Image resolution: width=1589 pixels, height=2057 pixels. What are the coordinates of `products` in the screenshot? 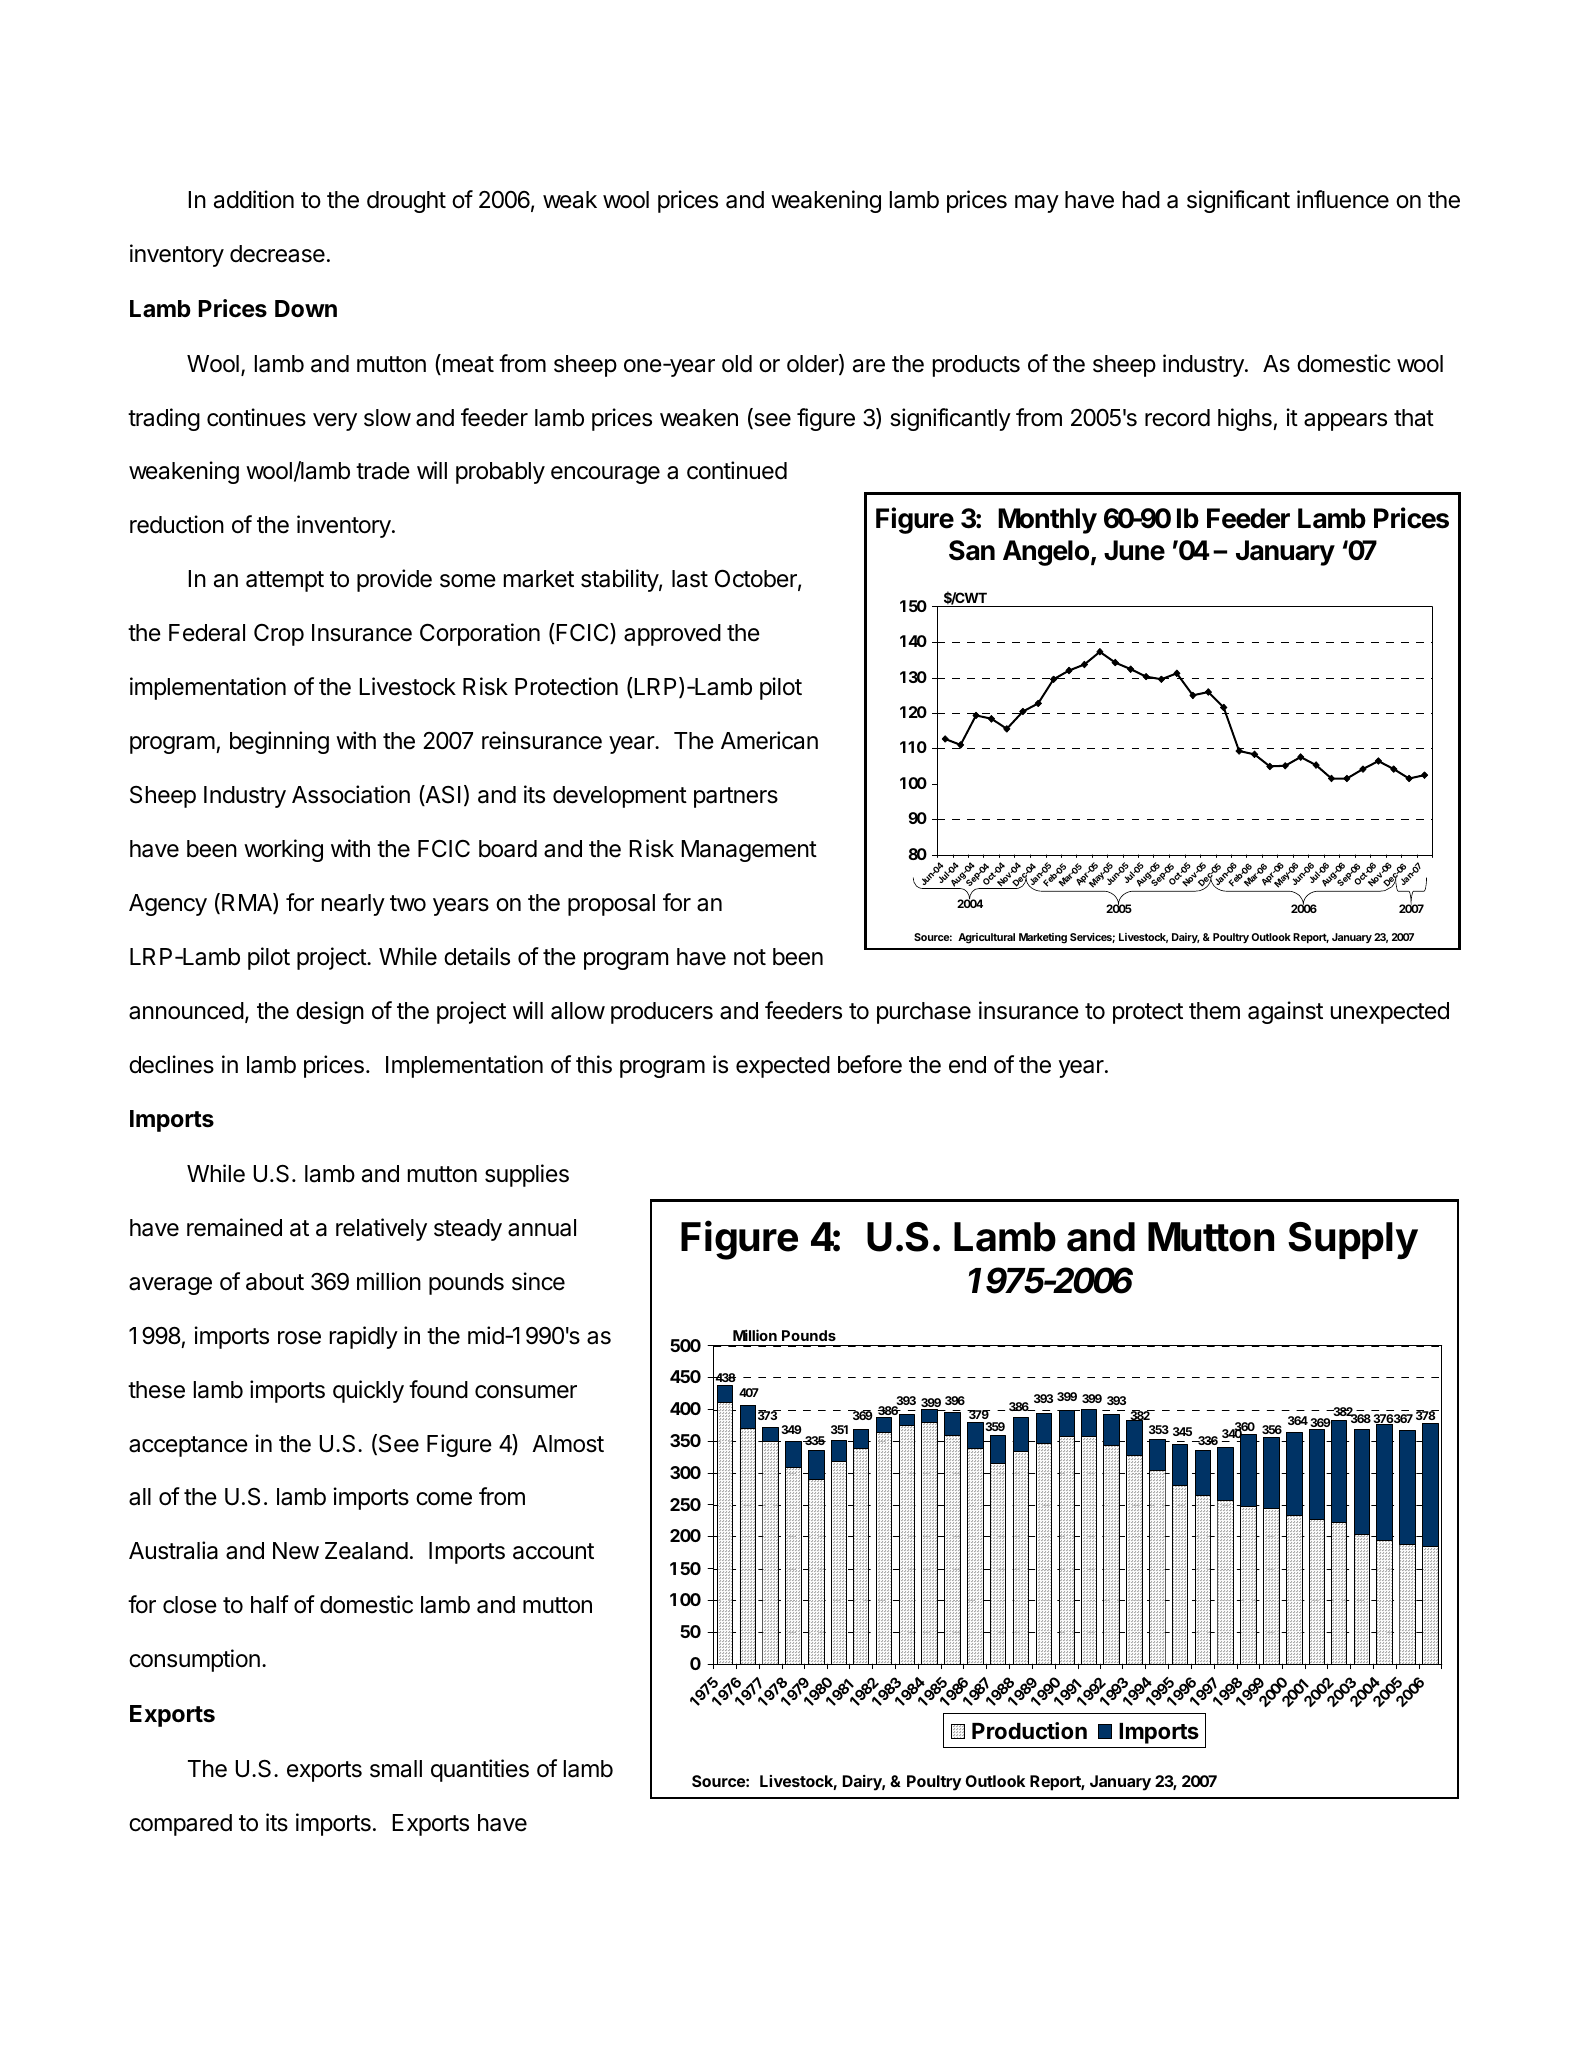 It's located at (976, 366).
